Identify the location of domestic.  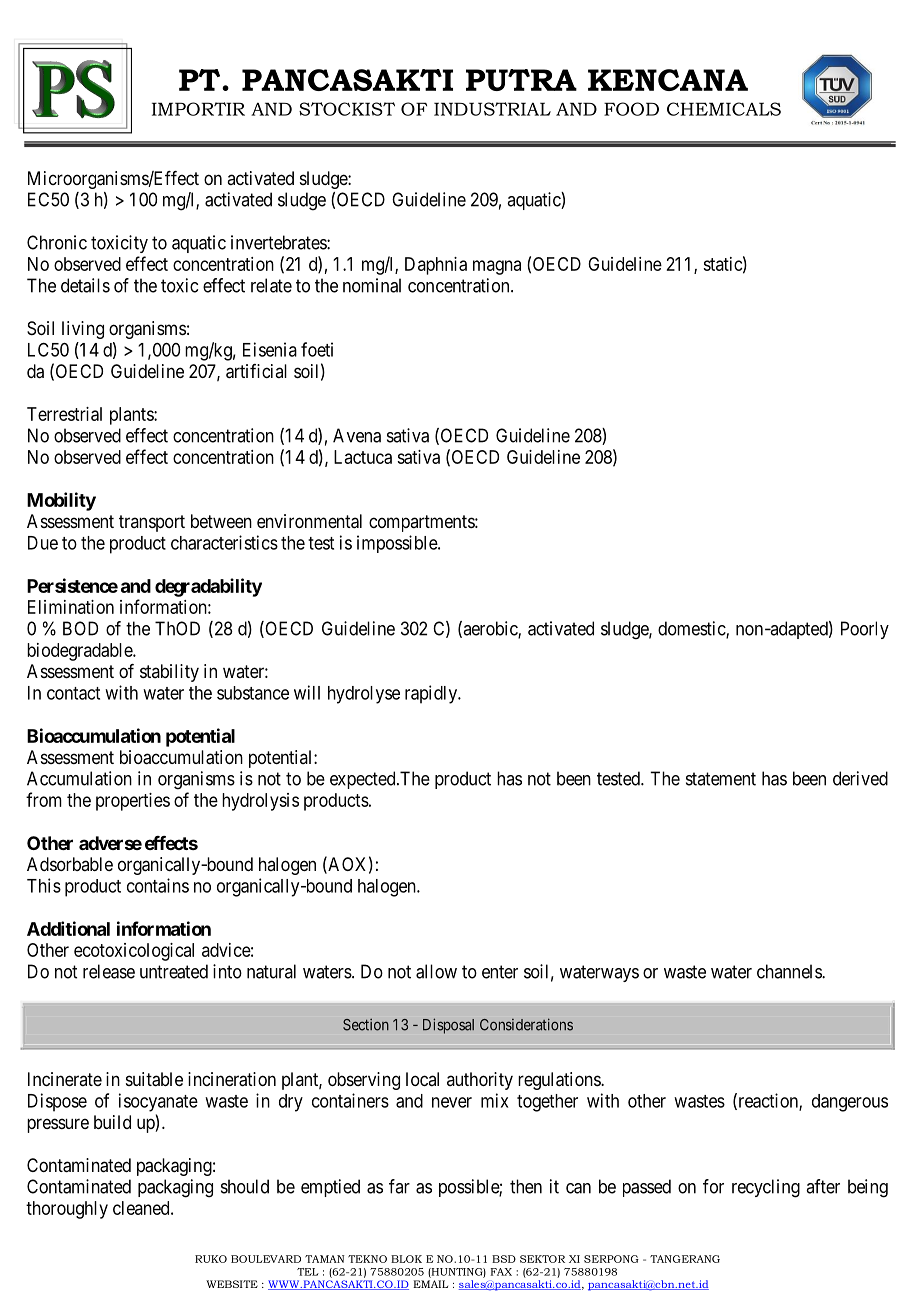
(692, 629).
